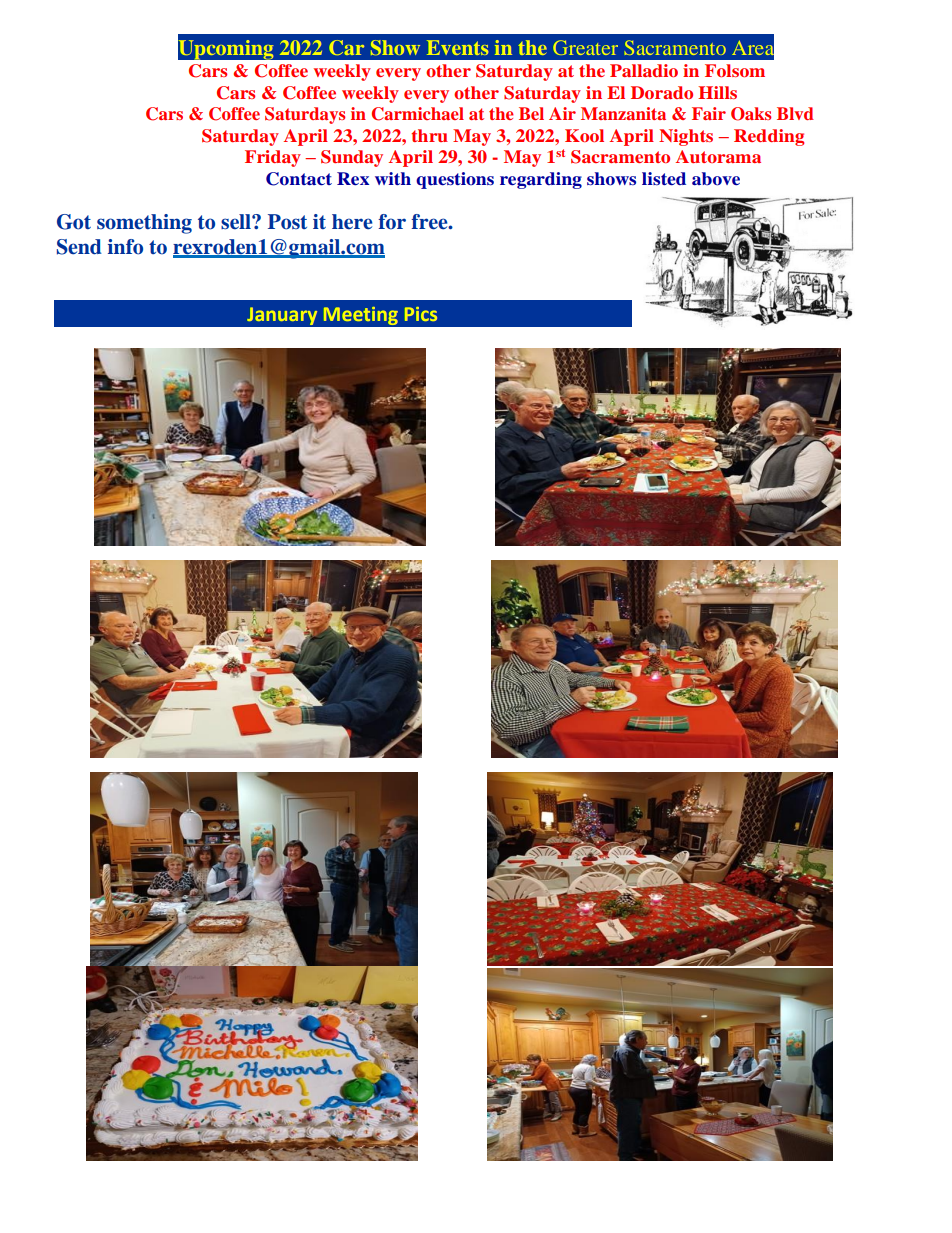 This image has width=952, height=1233. What do you see at coordinates (585, 47) in the image?
I see `Greater` at bounding box center [585, 47].
